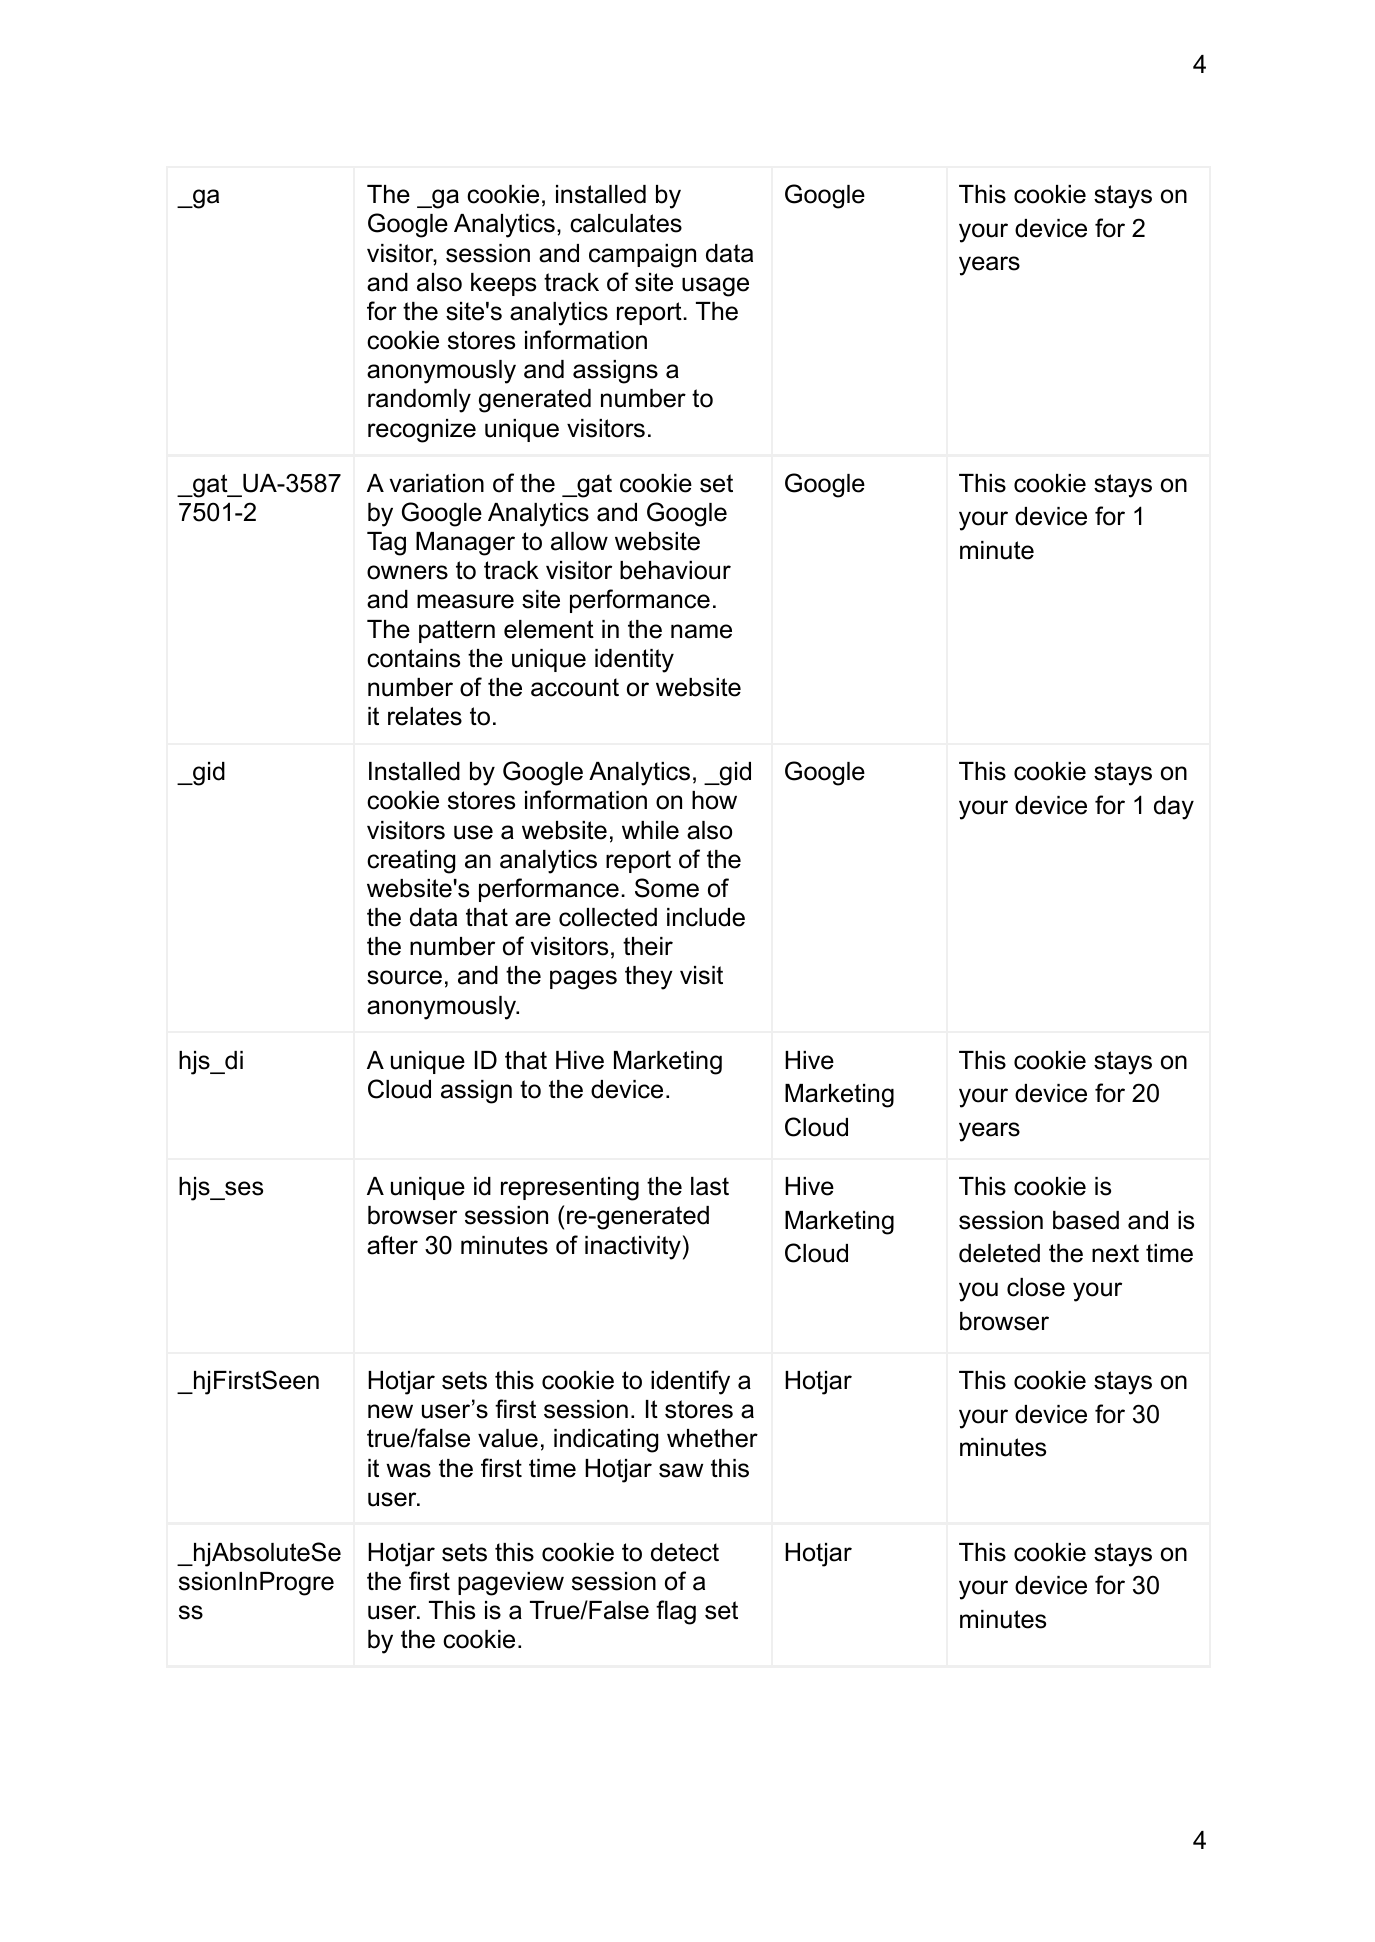 The height and width of the screenshot is (1942, 1375). What do you see at coordinates (511, 1584) in the screenshot?
I see `pageview` at bounding box center [511, 1584].
